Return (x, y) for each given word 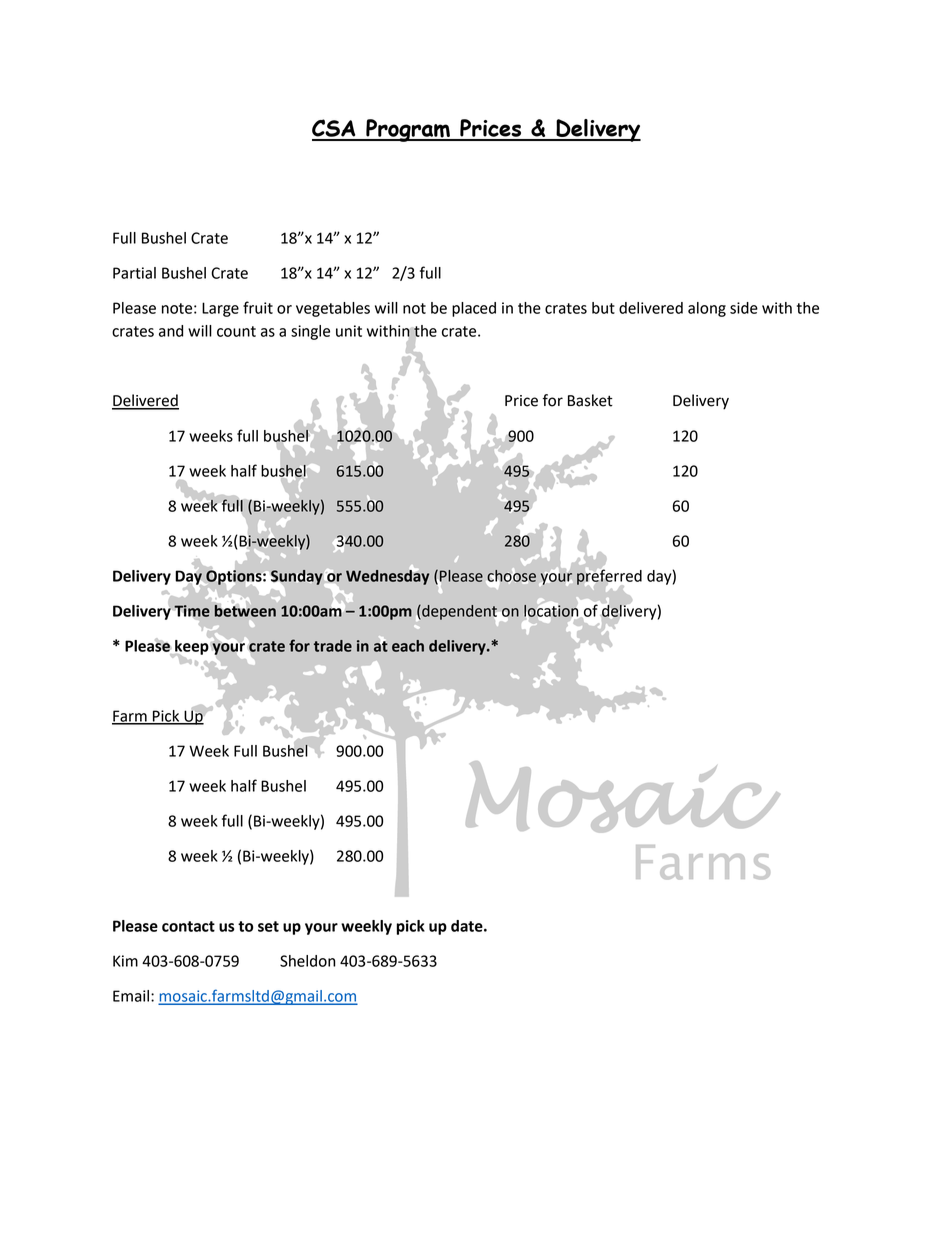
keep (191, 647)
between (245, 609)
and (171, 331)
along (707, 309)
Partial (134, 273)
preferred (609, 577)
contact (188, 926)
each (408, 646)
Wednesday (387, 576)
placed (474, 309)
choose (511, 576)
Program (408, 130)
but (603, 308)
